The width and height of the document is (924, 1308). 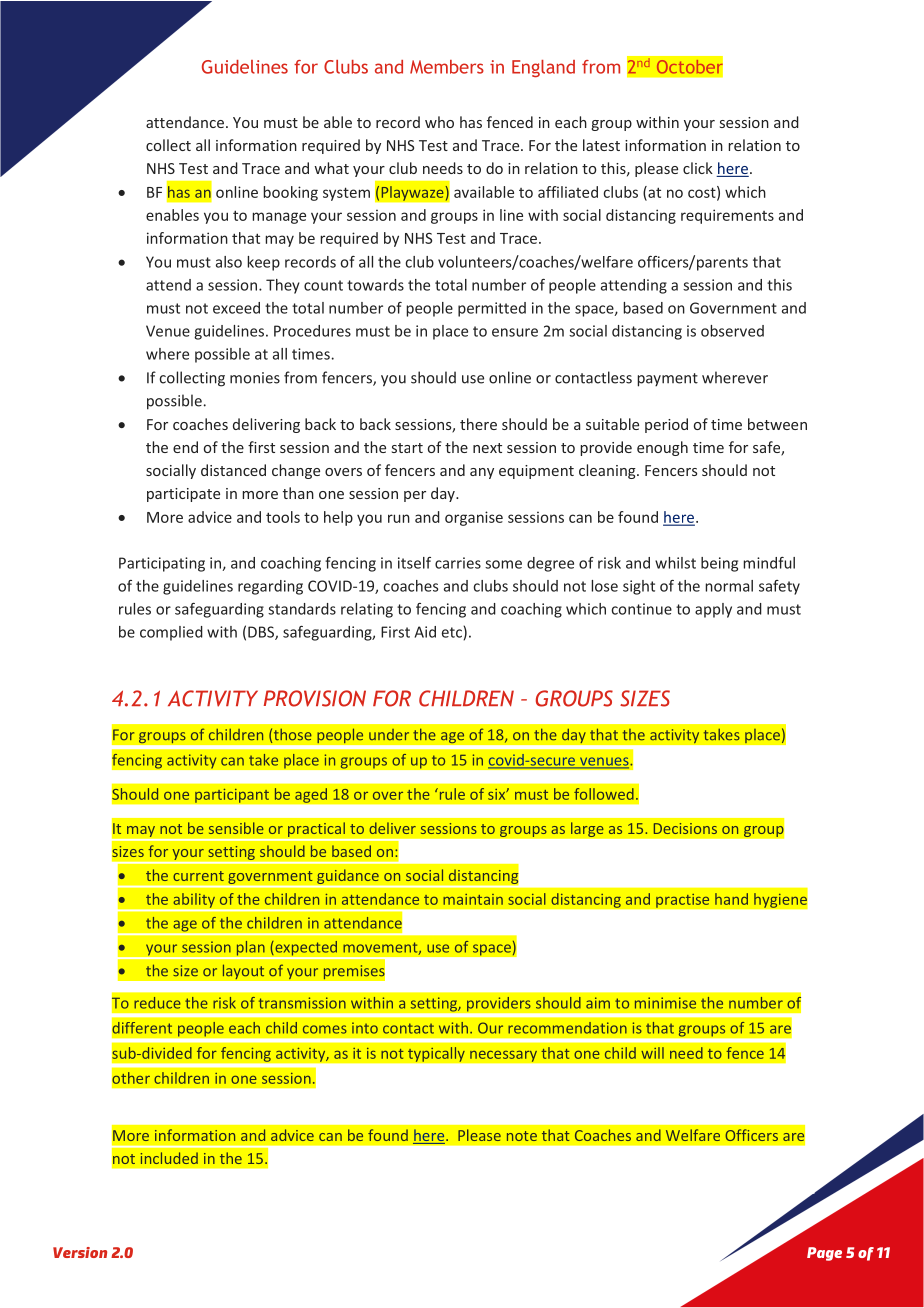 I want to click on included, so click(x=169, y=1158).
